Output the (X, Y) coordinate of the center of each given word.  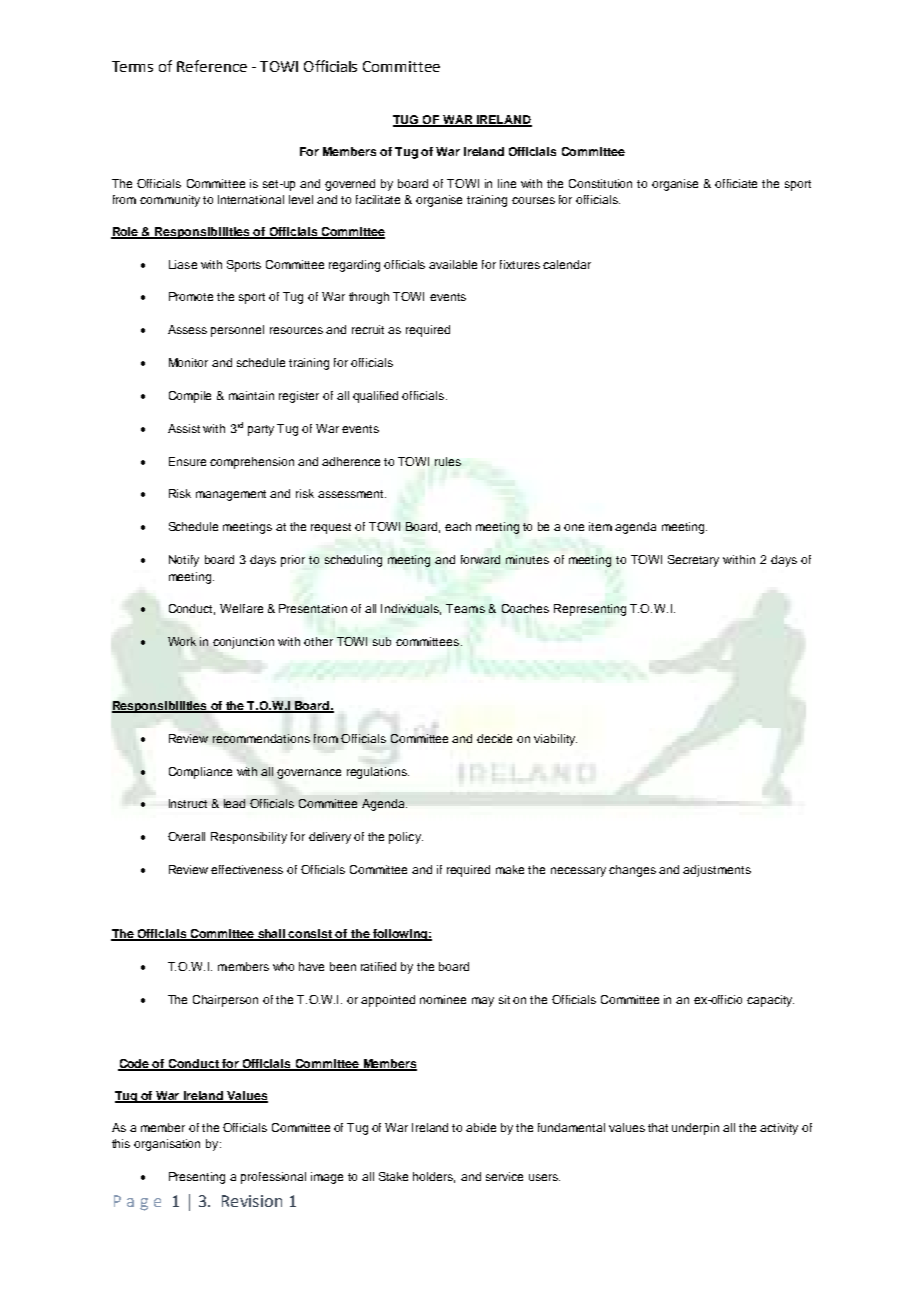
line (507, 183)
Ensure (187, 461)
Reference (212, 66)
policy (406, 838)
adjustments (717, 871)
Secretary (693, 561)
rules (448, 461)
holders (434, 1177)
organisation (167, 1145)
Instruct (188, 803)
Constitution (600, 183)
